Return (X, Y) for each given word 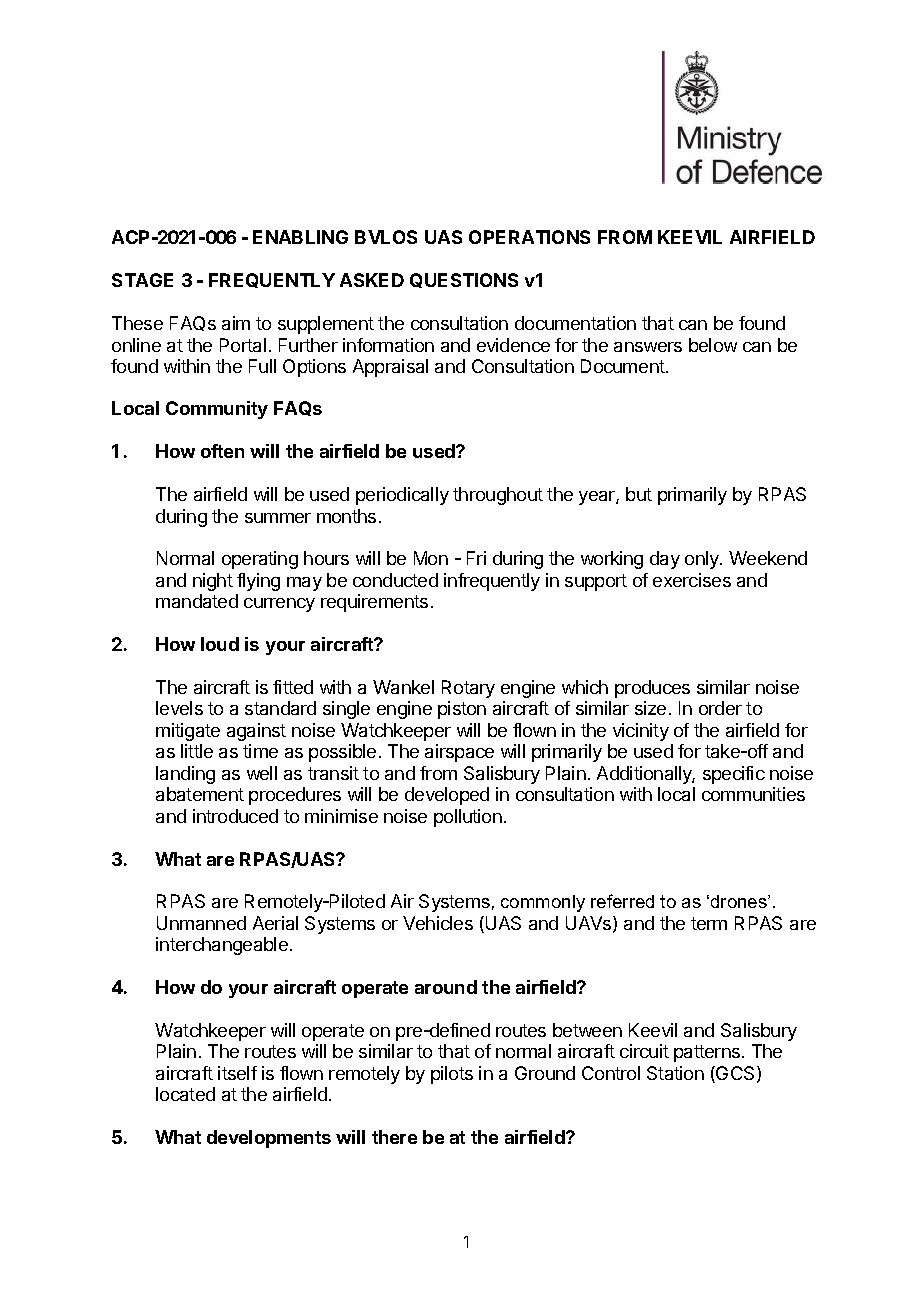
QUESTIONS (464, 280)
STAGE (142, 280)
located (185, 1094)
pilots (452, 1075)
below (713, 345)
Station (675, 1073)
